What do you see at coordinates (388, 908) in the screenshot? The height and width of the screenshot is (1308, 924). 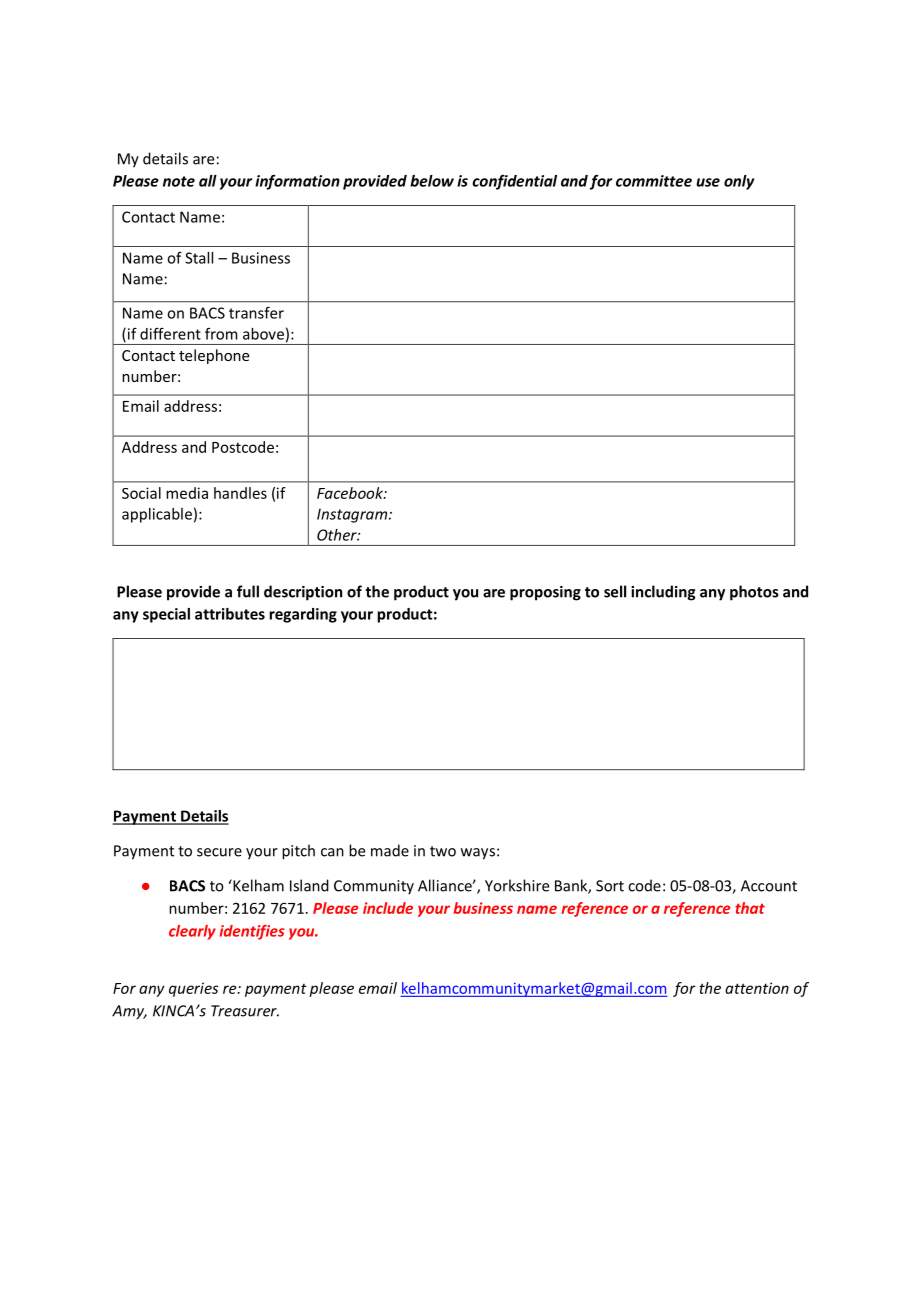 I see `include` at bounding box center [388, 908].
